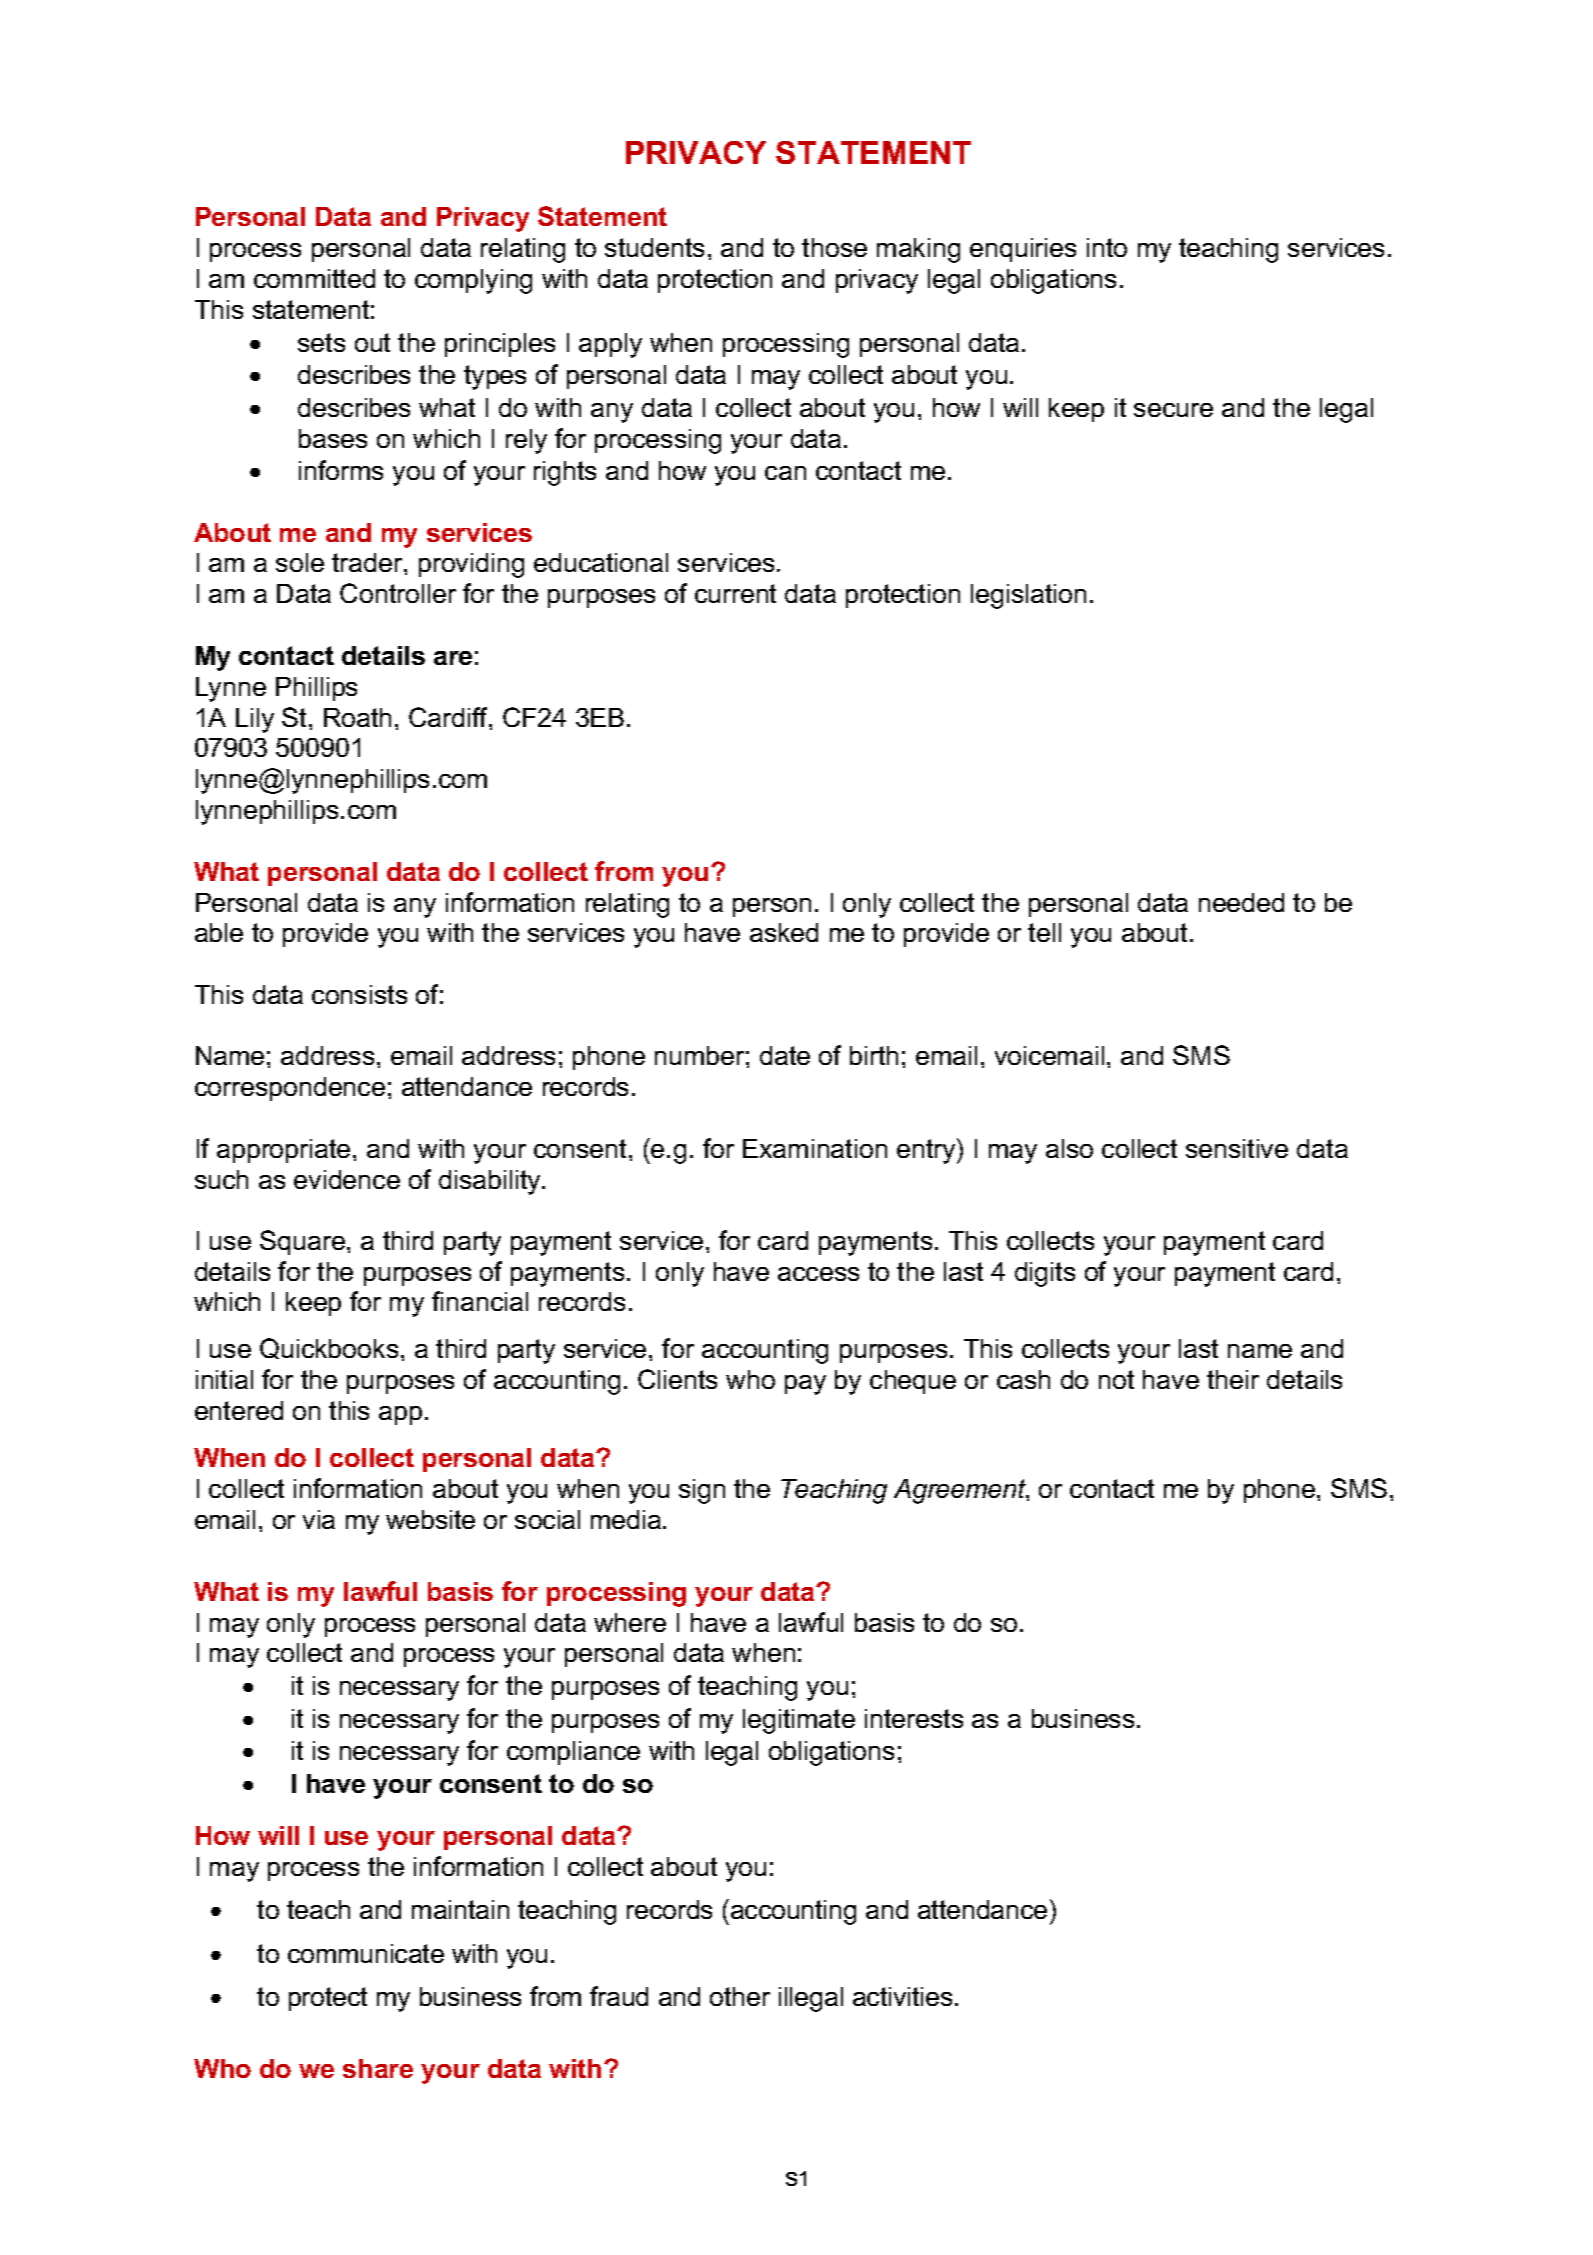 The width and height of the screenshot is (1593, 2255). Describe the element at coordinates (815, 1148) in the screenshot. I see `Examination` at that location.
